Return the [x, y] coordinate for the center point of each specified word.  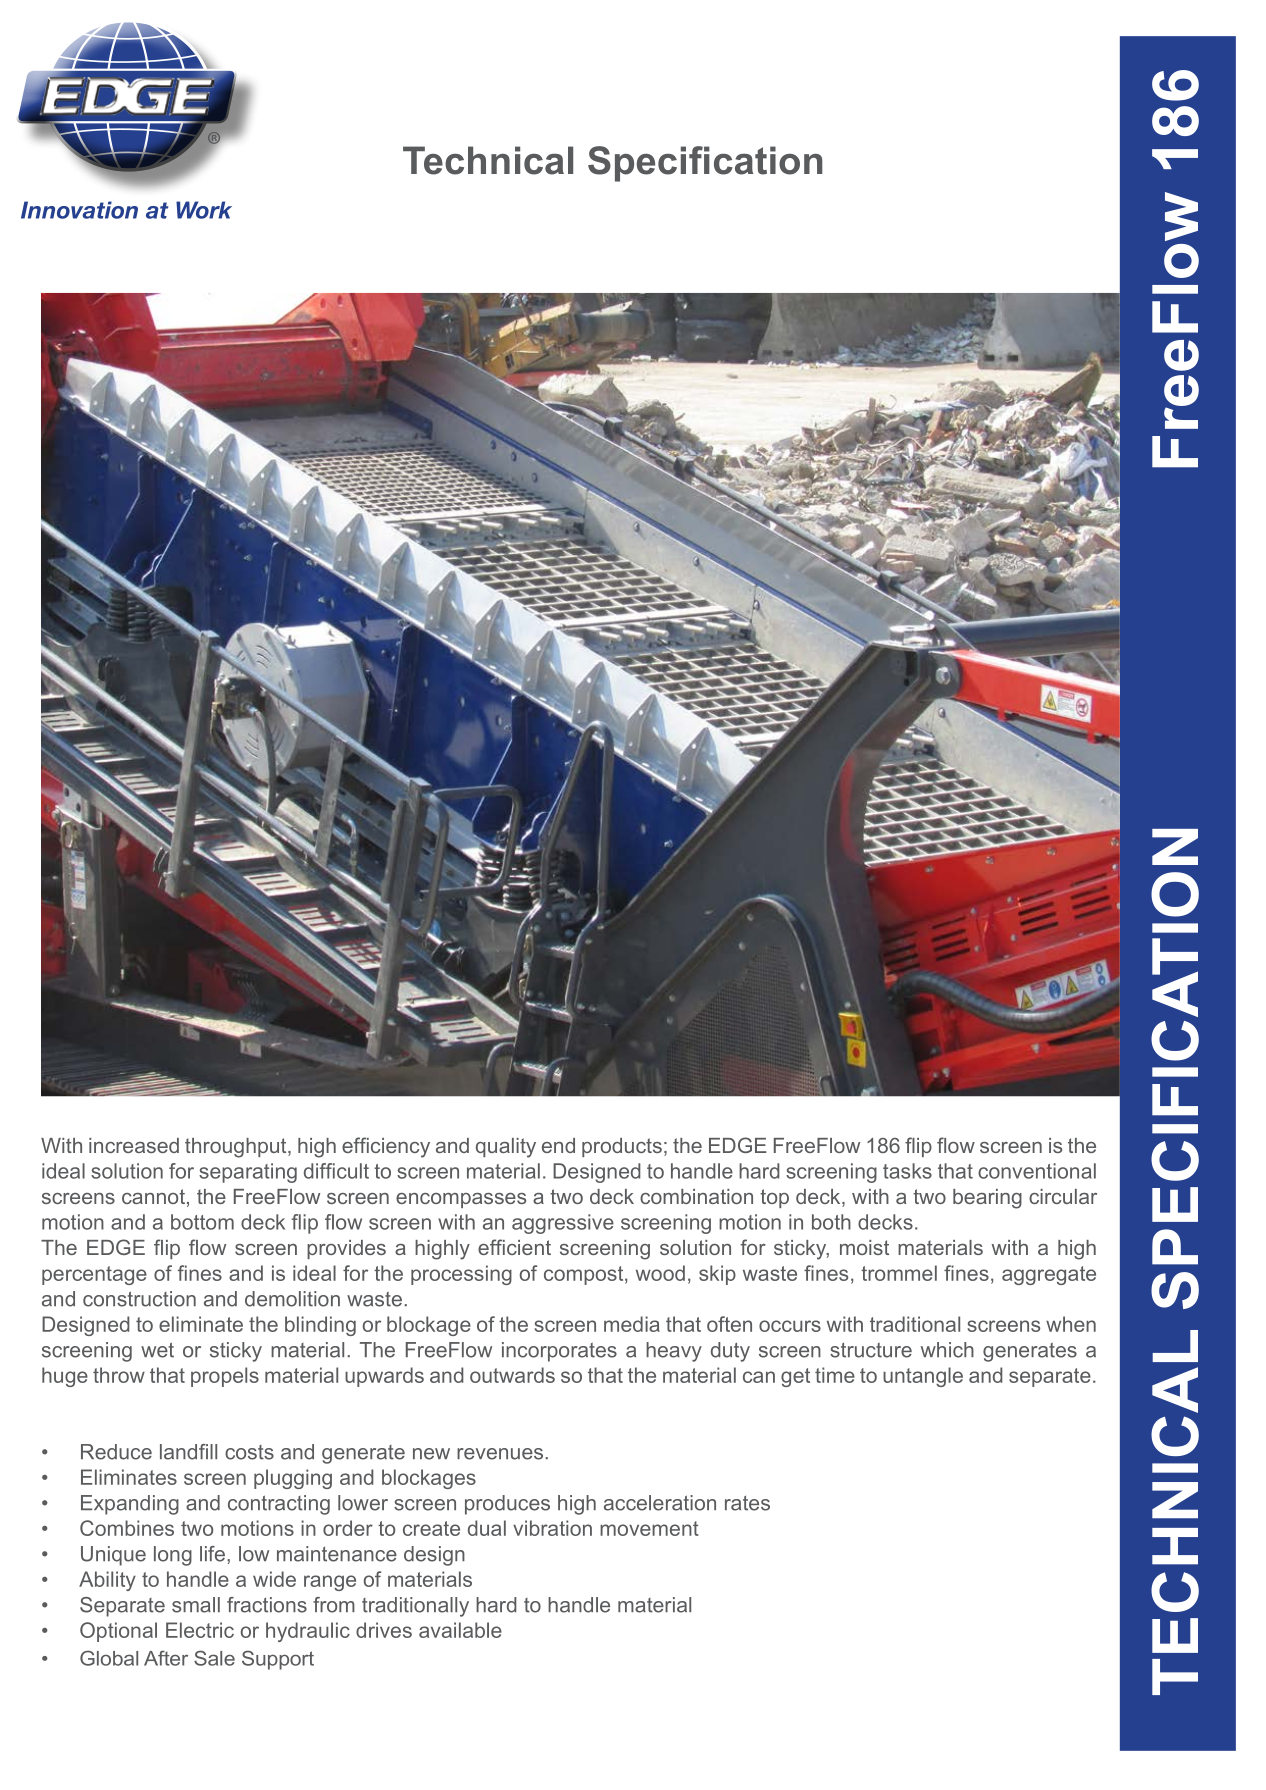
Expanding [130, 1505]
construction [139, 1299]
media [632, 1324]
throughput [237, 1148]
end [558, 1145]
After [166, 1658]
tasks [907, 1171]
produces [507, 1505]
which [947, 1350]
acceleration [660, 1503]
